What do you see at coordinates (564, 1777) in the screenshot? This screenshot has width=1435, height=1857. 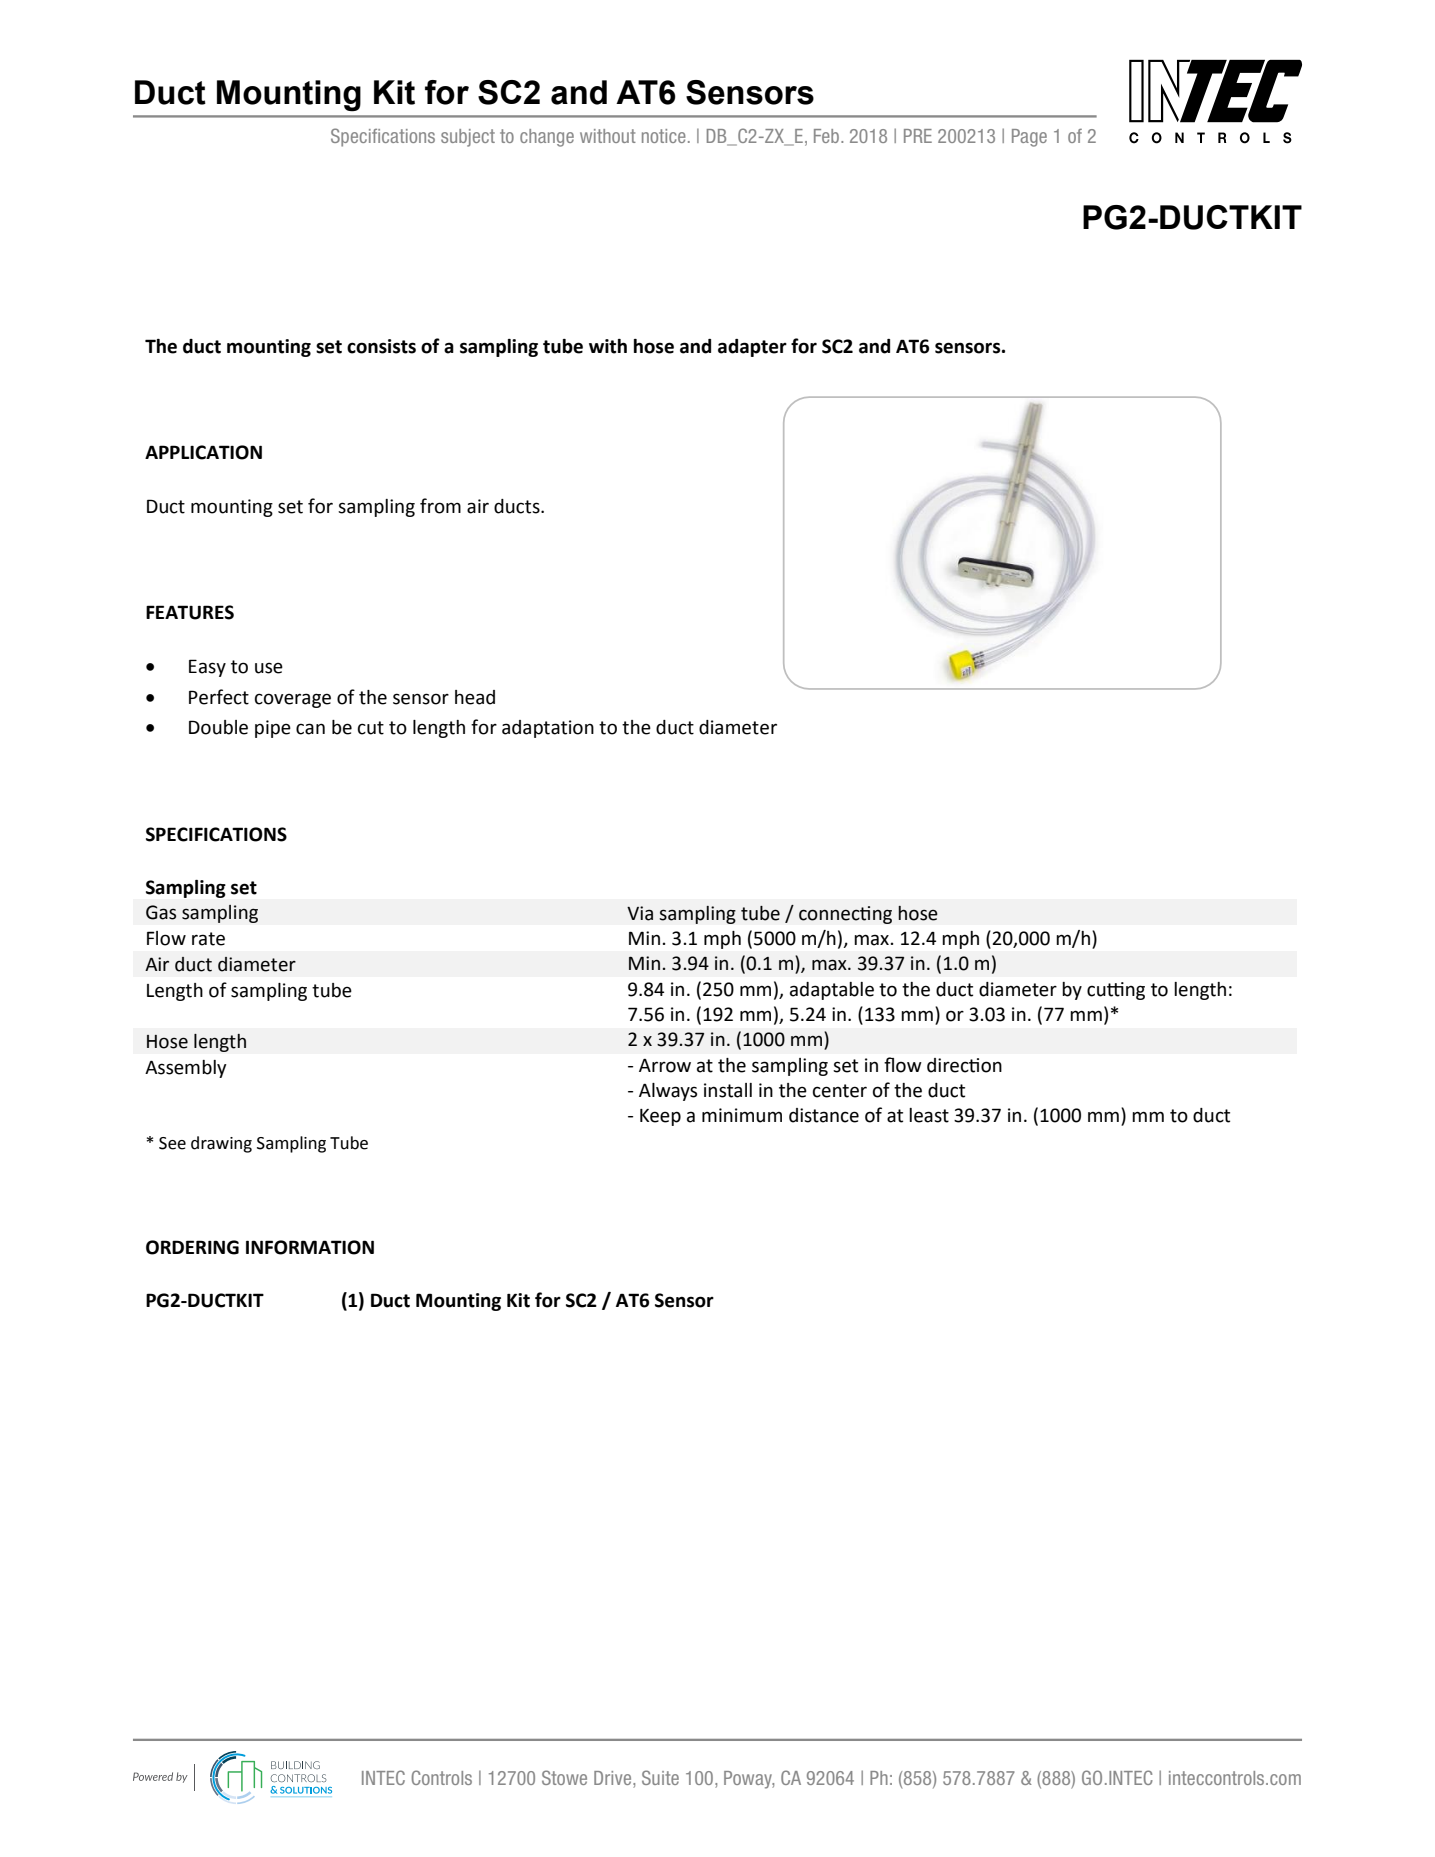 I see `Stowe` at bounding box center [564, 1777].
